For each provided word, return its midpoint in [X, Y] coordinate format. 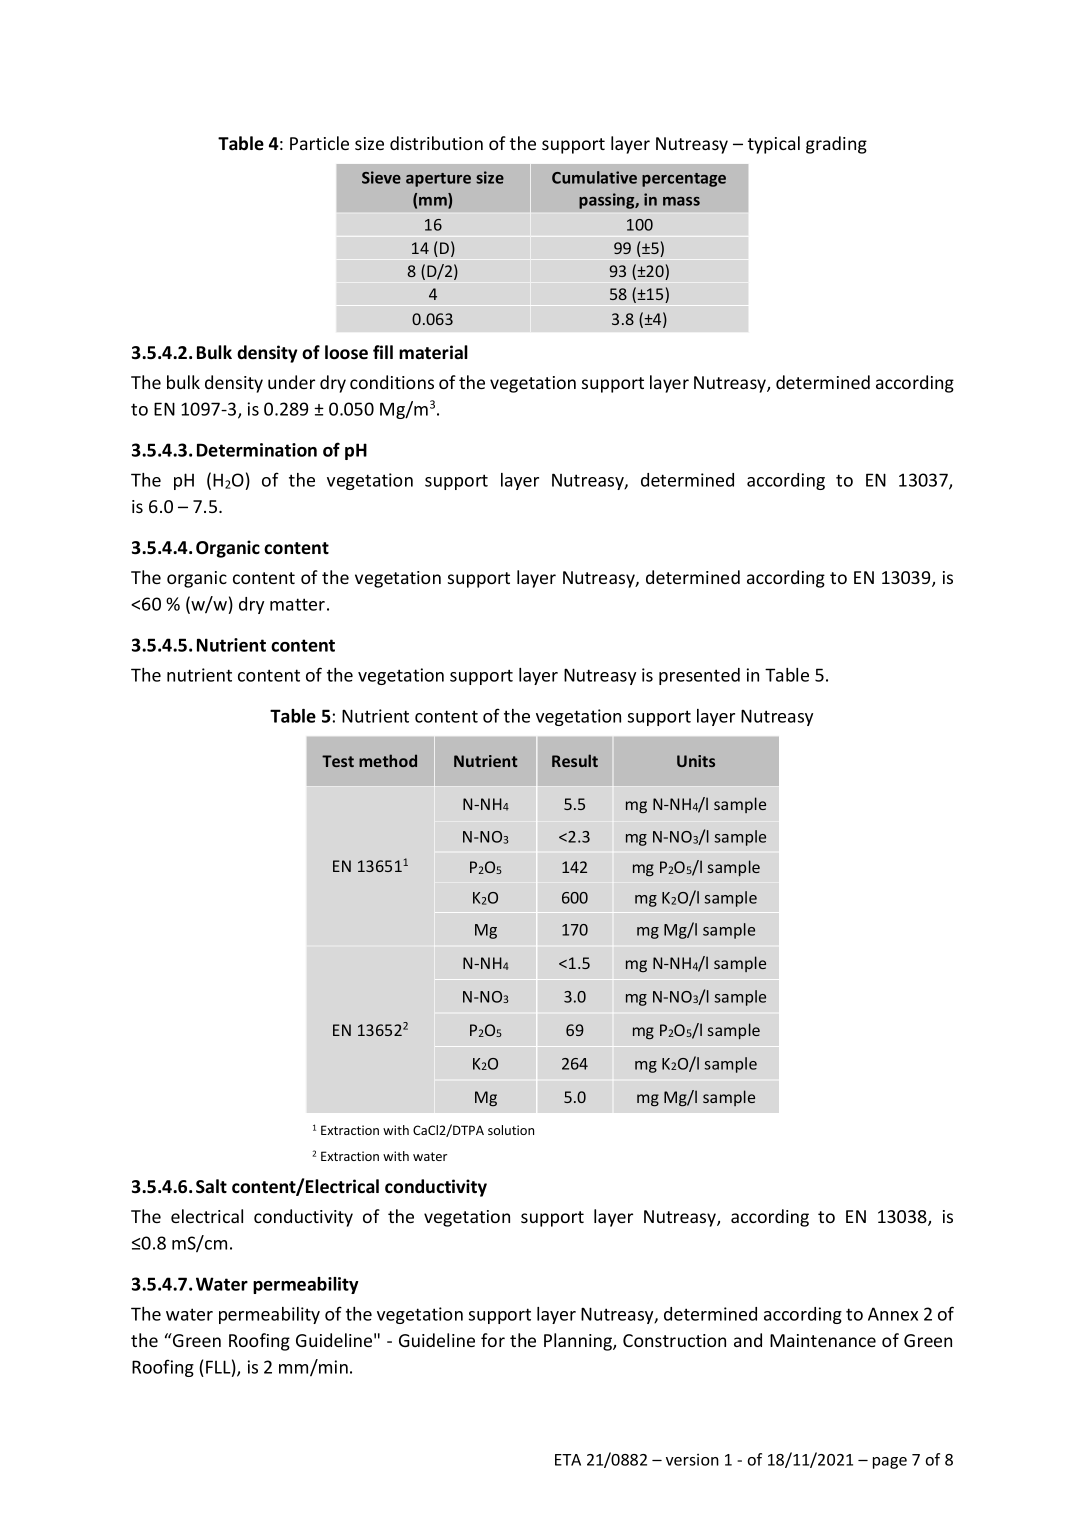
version [692, 1460]
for [493, 1340]
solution [511, 1130]
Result [575, 760]
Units [696, 761]
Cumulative [594, 177]
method [388, 760]
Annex [893, 1314]
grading [836, 145]
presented [699, 676]
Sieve [381, 177]
